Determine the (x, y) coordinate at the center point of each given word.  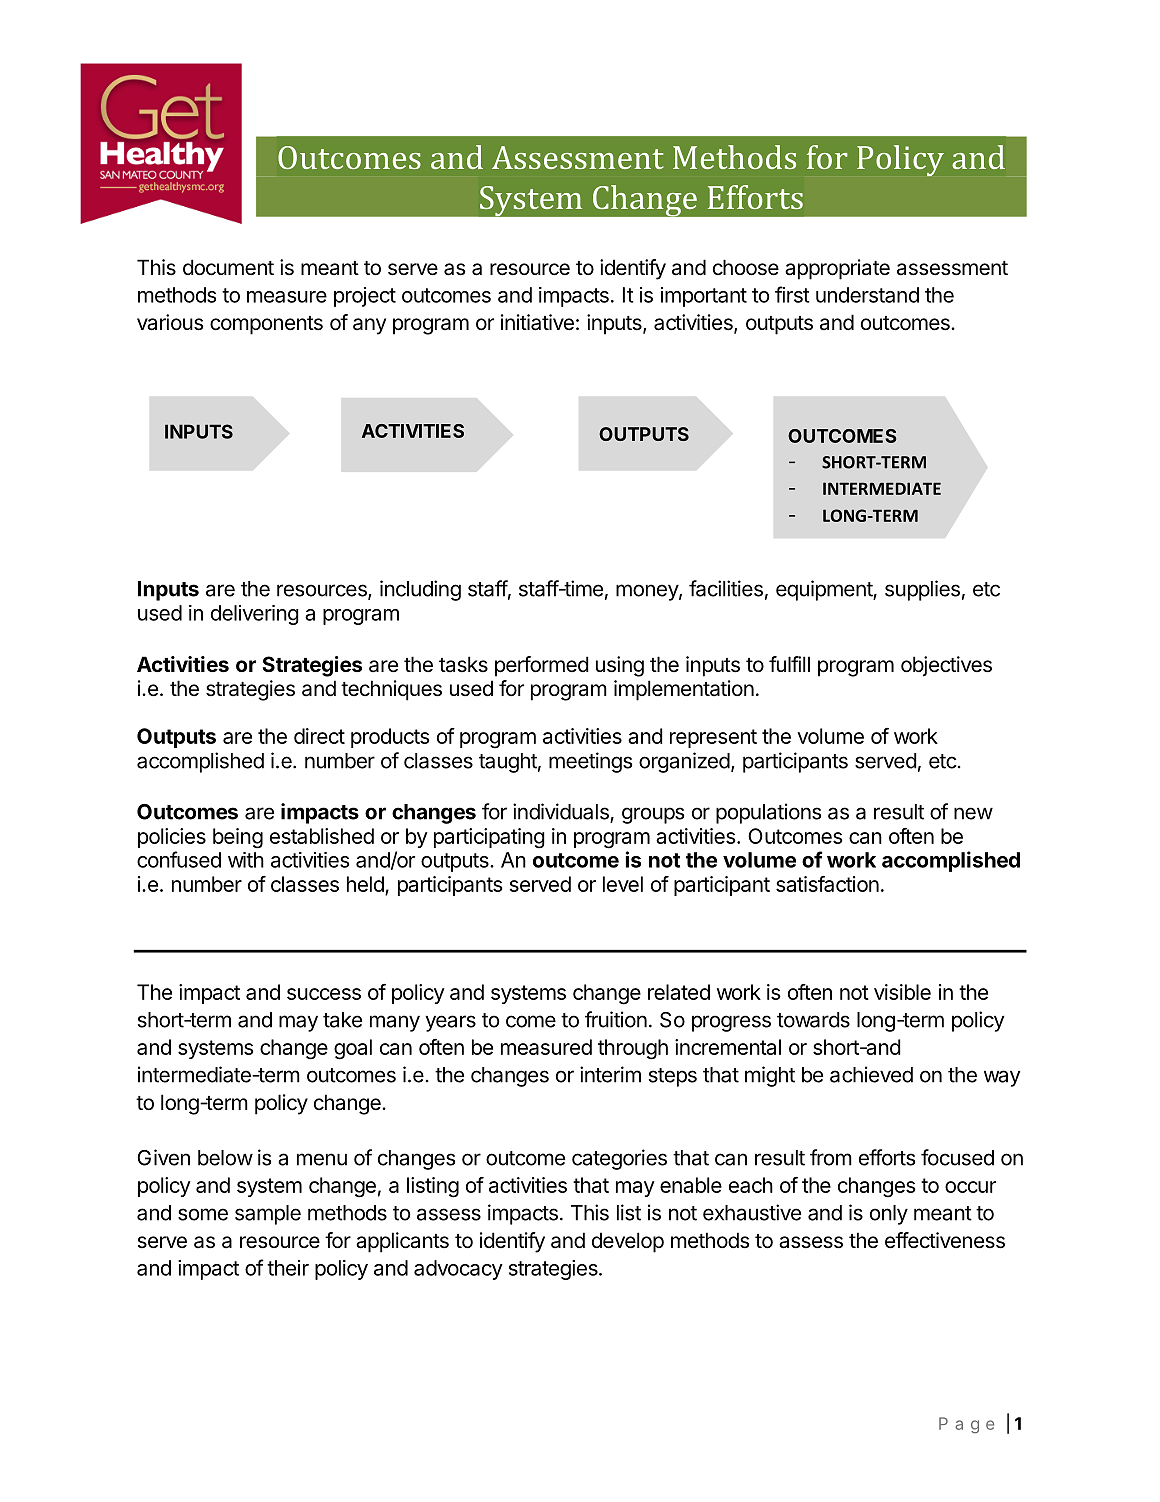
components (266, 325)
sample (268, 1215)
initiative (537, 322)
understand (867, 295)
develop (628, 1242)
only (889, 1215)
